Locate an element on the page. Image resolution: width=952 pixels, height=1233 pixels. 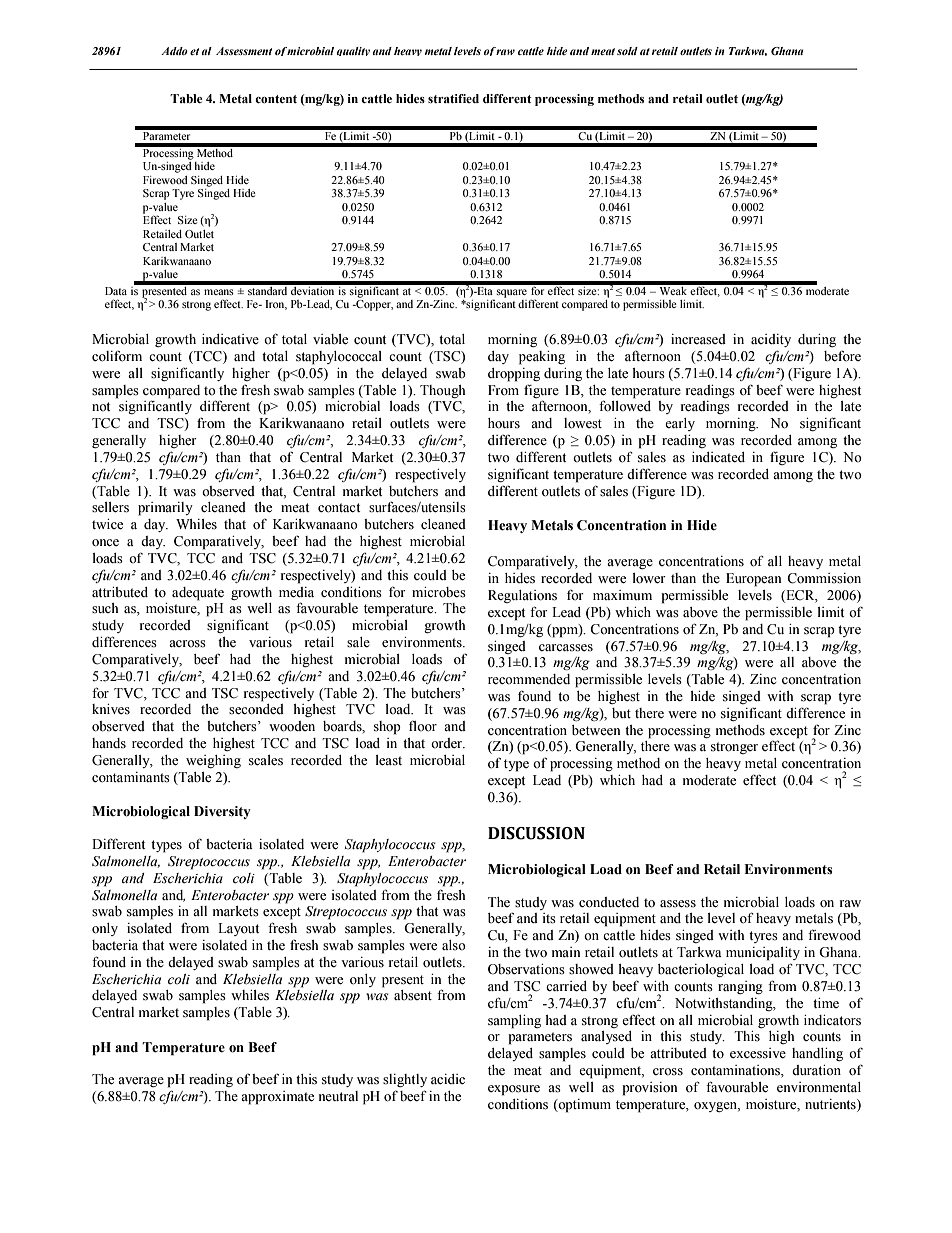
stratified is located at coordinates (453, 98).
